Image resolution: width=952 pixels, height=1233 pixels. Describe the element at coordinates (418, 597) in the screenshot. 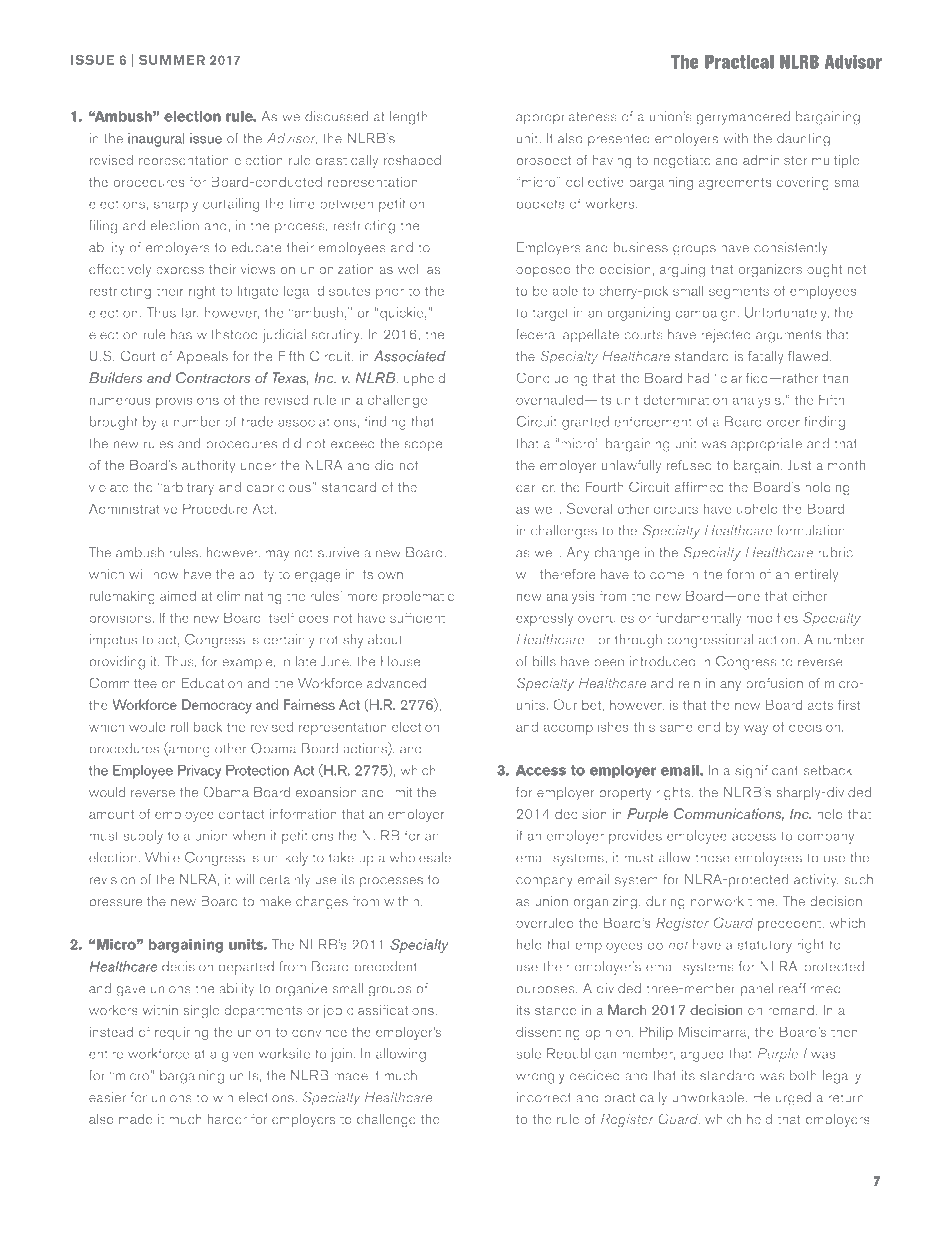

I see `problematic` at that location.
